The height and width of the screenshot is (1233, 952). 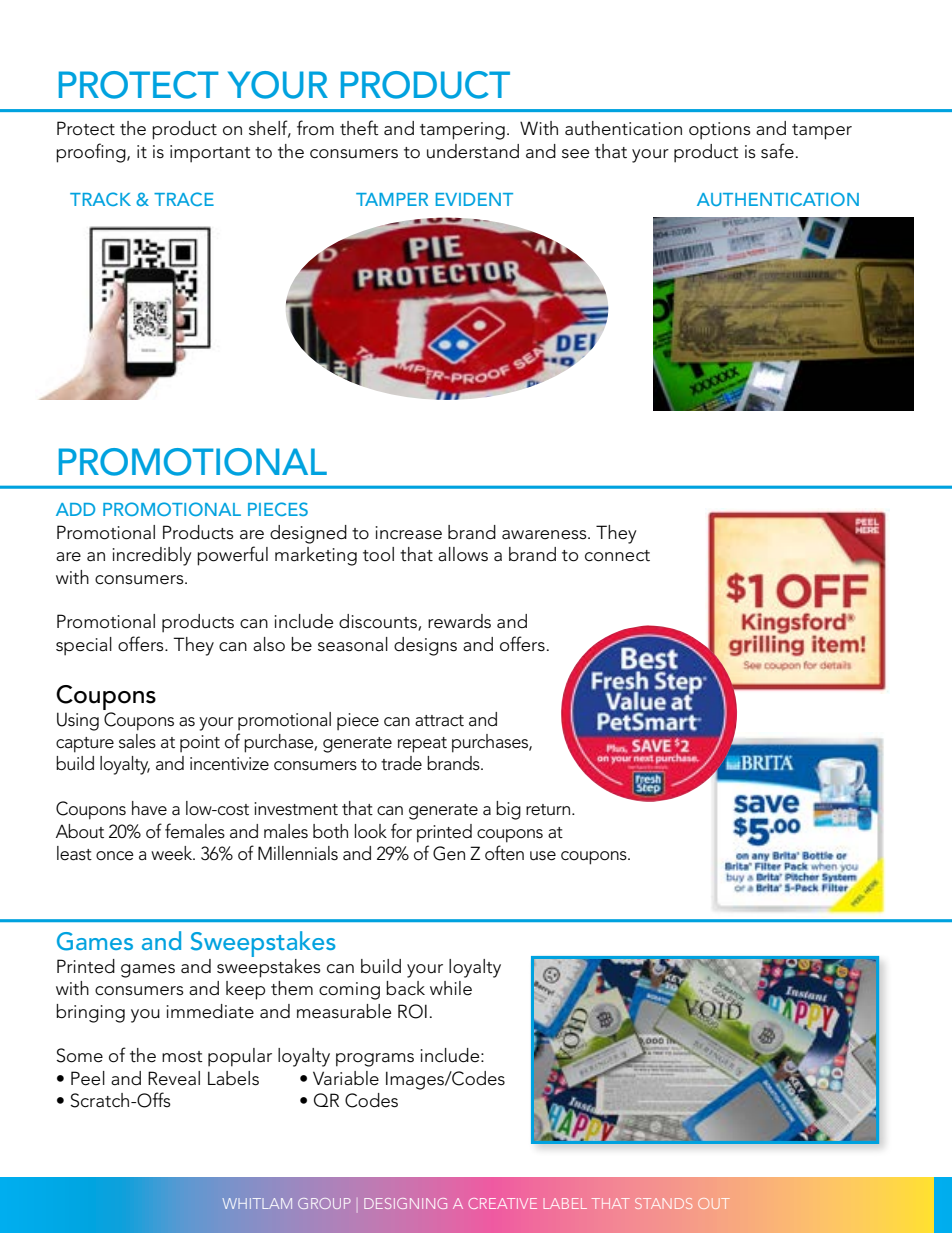 I want to click on understand, so click(x=473, y=151).
